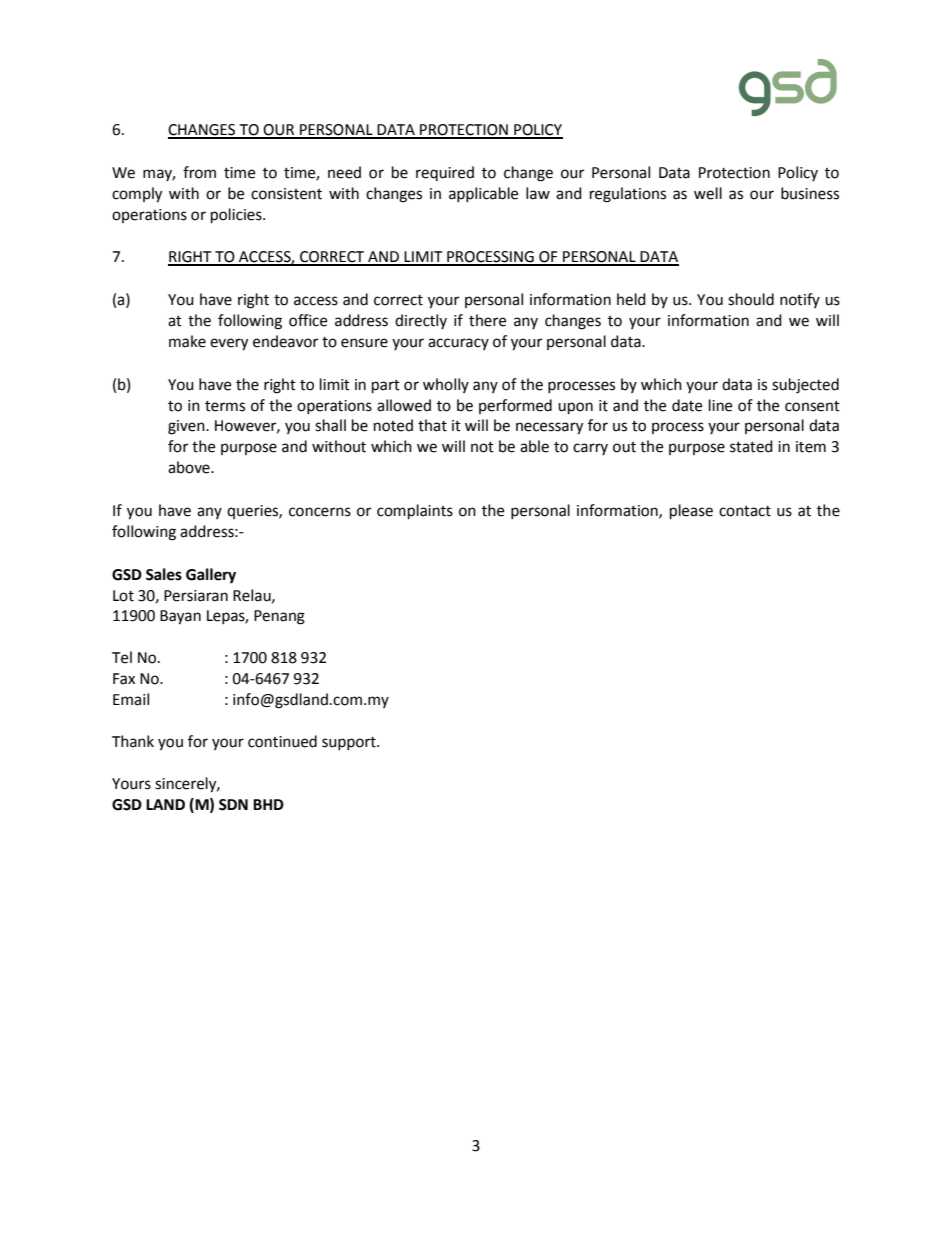 This page has width=952, height=1233. What do you see at coordinates (211, 576) in the page?
I see `Gallery` at bounding box center [211, 576].
